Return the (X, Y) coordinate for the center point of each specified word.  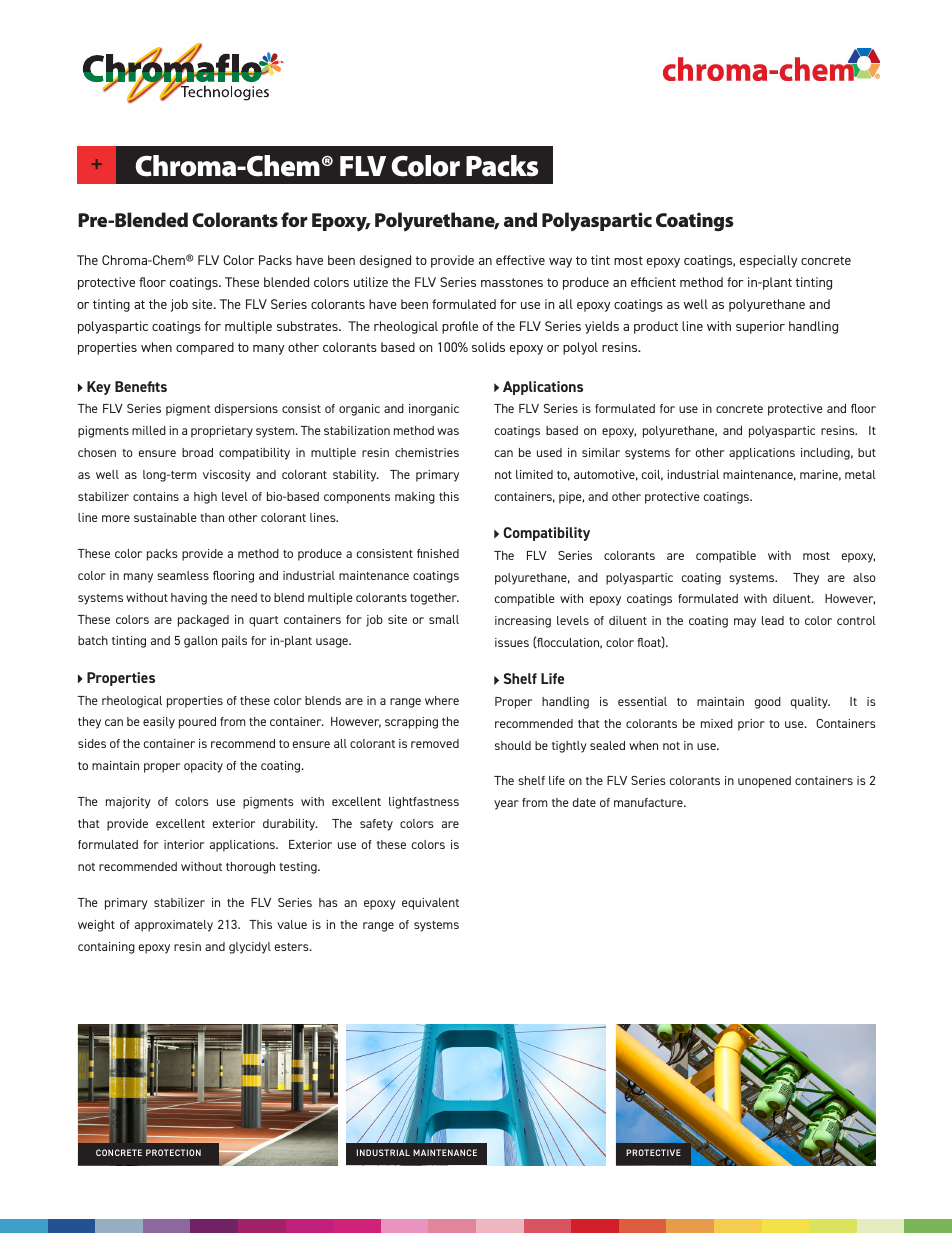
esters (293, 947)
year (506, 805)
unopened (764, 782)
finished (438, 553)
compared (205, 348)
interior (184, 844)
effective (520, 260)
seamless (183, 575)
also (864, 577)
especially (768, 261)
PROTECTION (173, 1152)
